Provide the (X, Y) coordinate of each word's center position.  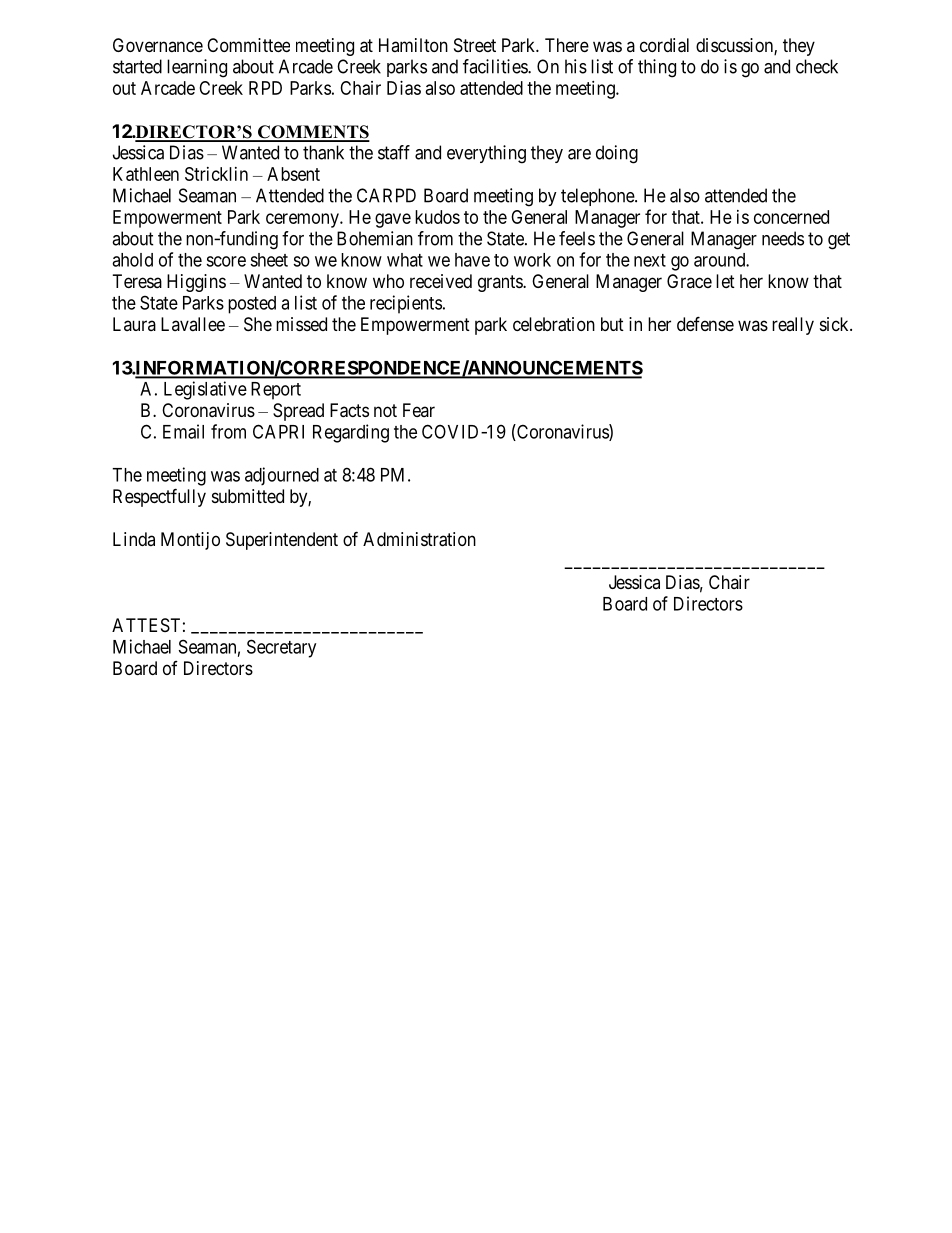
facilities (496, 66)
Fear (419, 410)
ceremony (303, 220)
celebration (554, 324)
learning (197, 68)
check (817, 66)
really (793, 326)
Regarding (351, 433)
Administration (419, 539)
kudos (437, 217)
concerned (791, 217)
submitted (248, 496)
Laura (134, 324)
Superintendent (282, 541)
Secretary (281, 648)
